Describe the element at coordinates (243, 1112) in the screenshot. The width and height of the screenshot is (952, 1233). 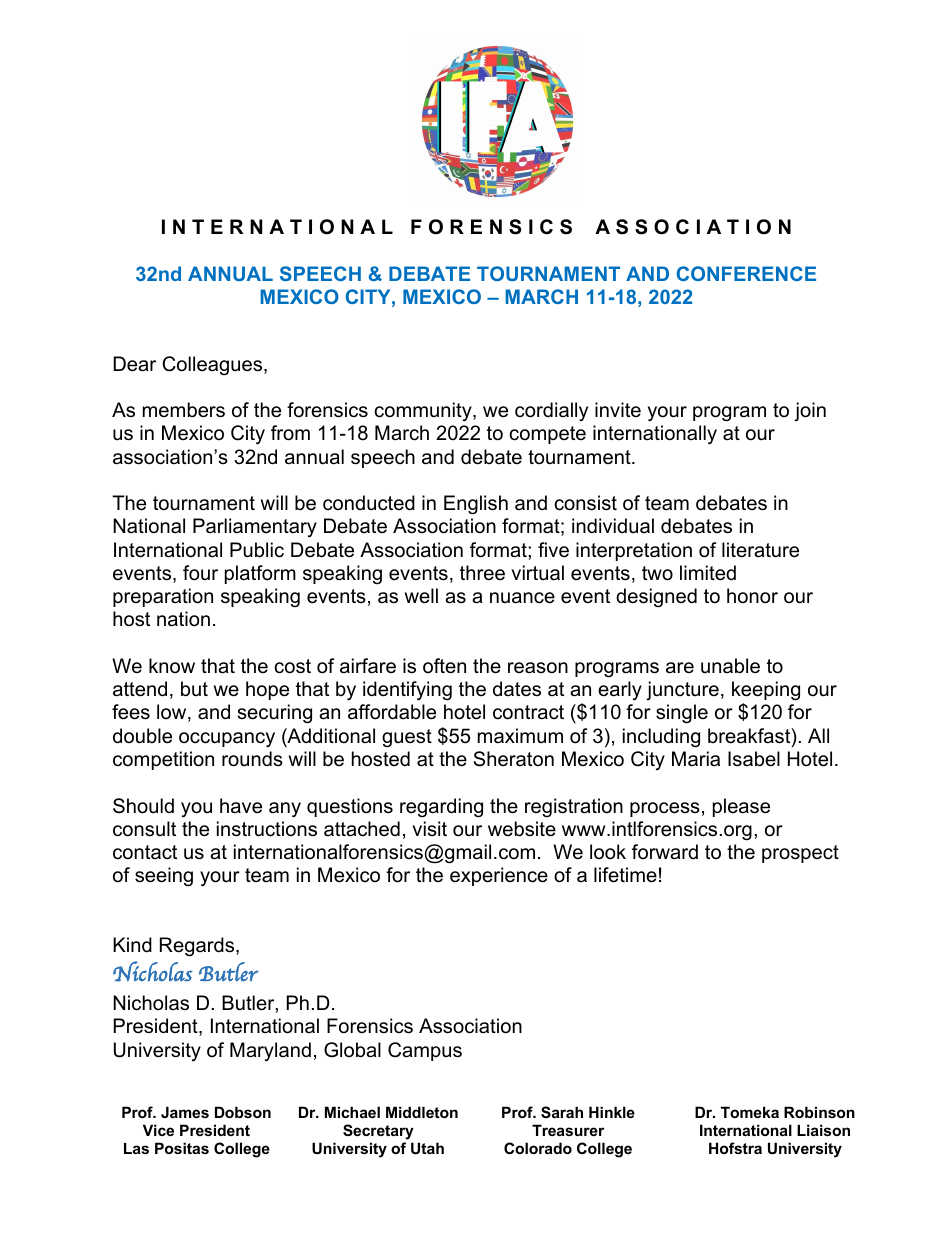
I see `Dobson` at that location.
